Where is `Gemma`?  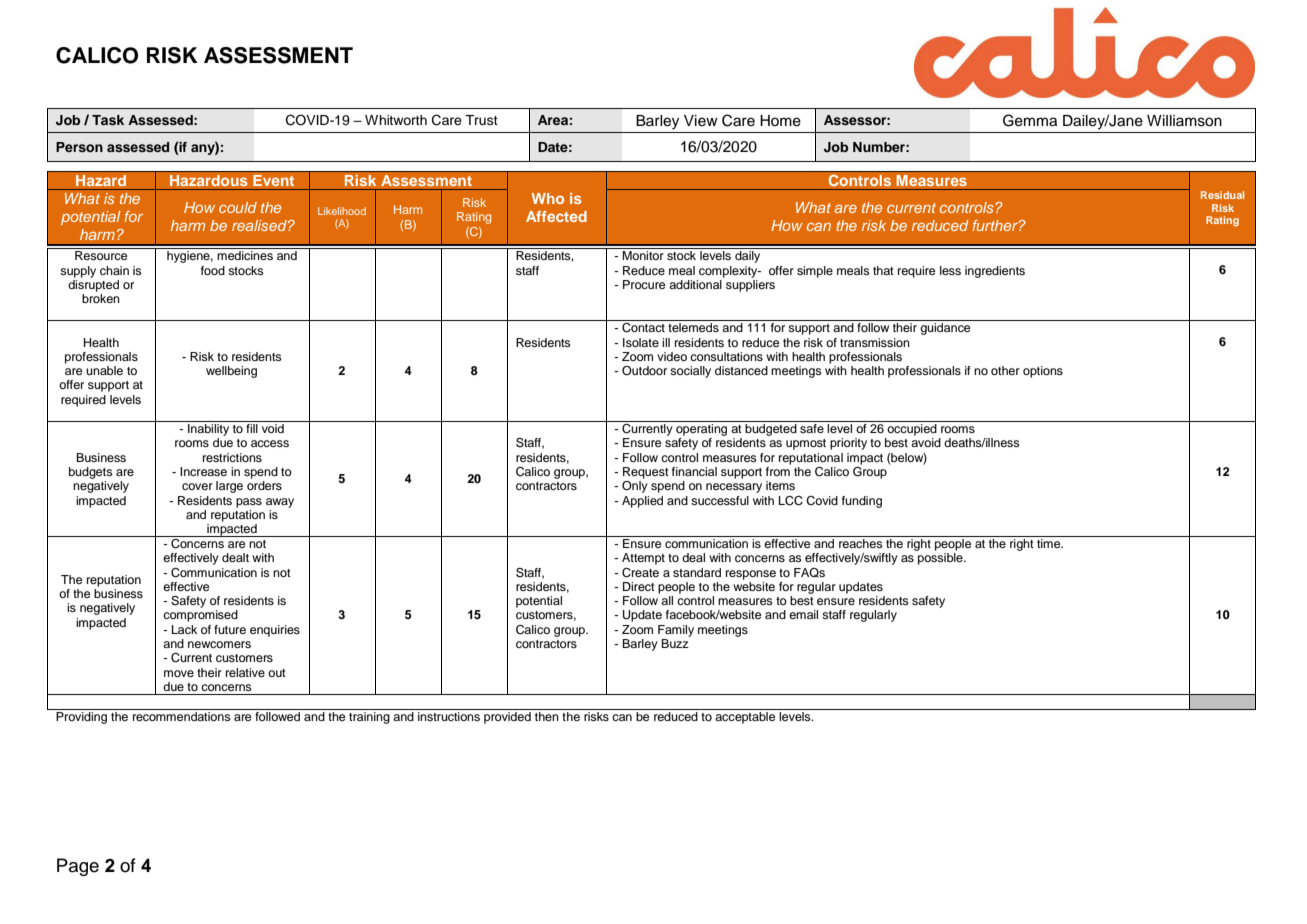
Gemma is located at coordinates (1030, 120).
